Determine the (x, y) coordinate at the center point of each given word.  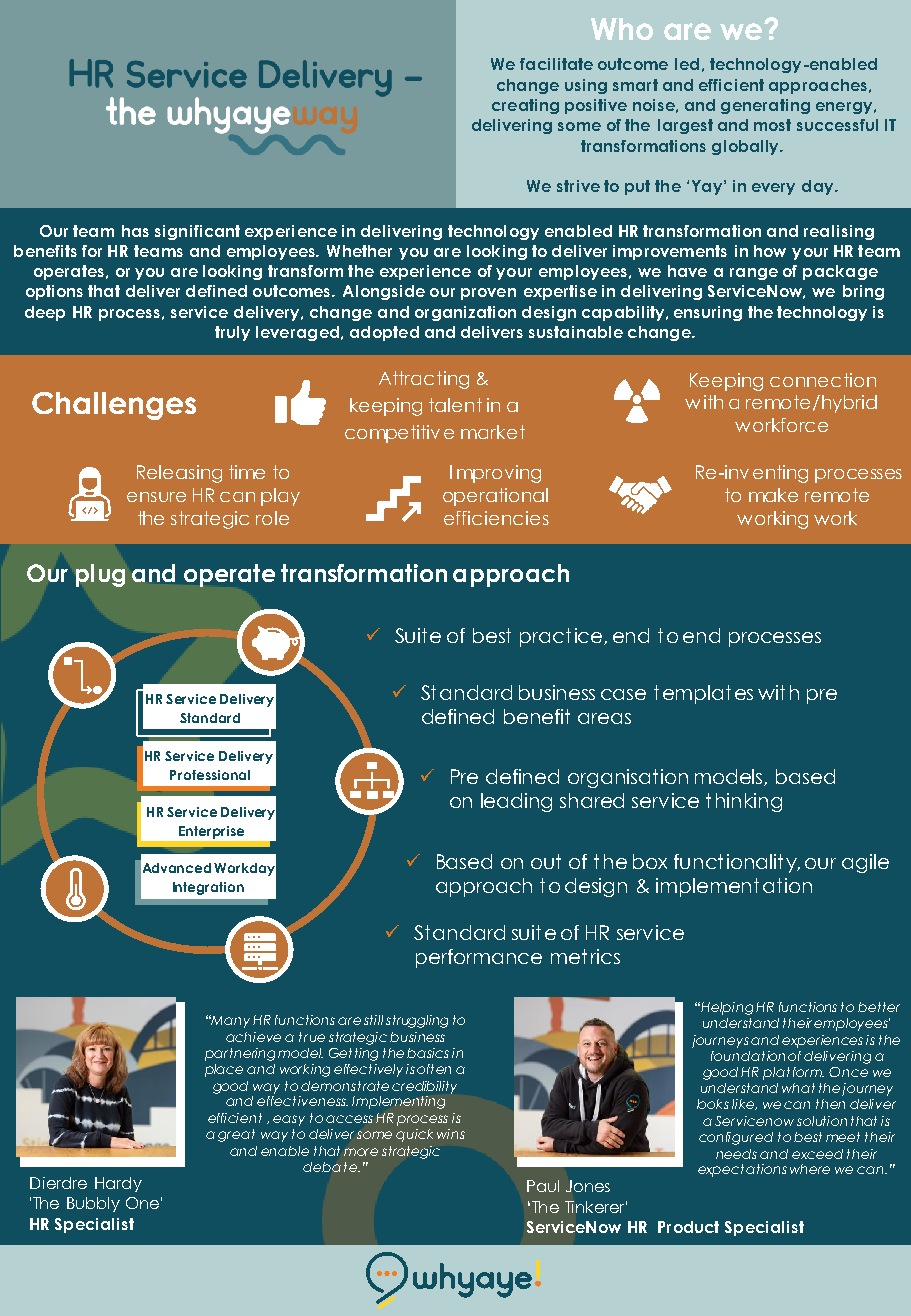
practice (563, 637)
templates (703, 694)
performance (479, 958)
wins (451, 1134)
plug (100, 575)
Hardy (118, 1184)
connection (823, 380)
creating (525, 106)
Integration (208, 888)
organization (465, 313)
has (135, 231)
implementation (734, 887)
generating (765, 106)
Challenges (114, 406)
